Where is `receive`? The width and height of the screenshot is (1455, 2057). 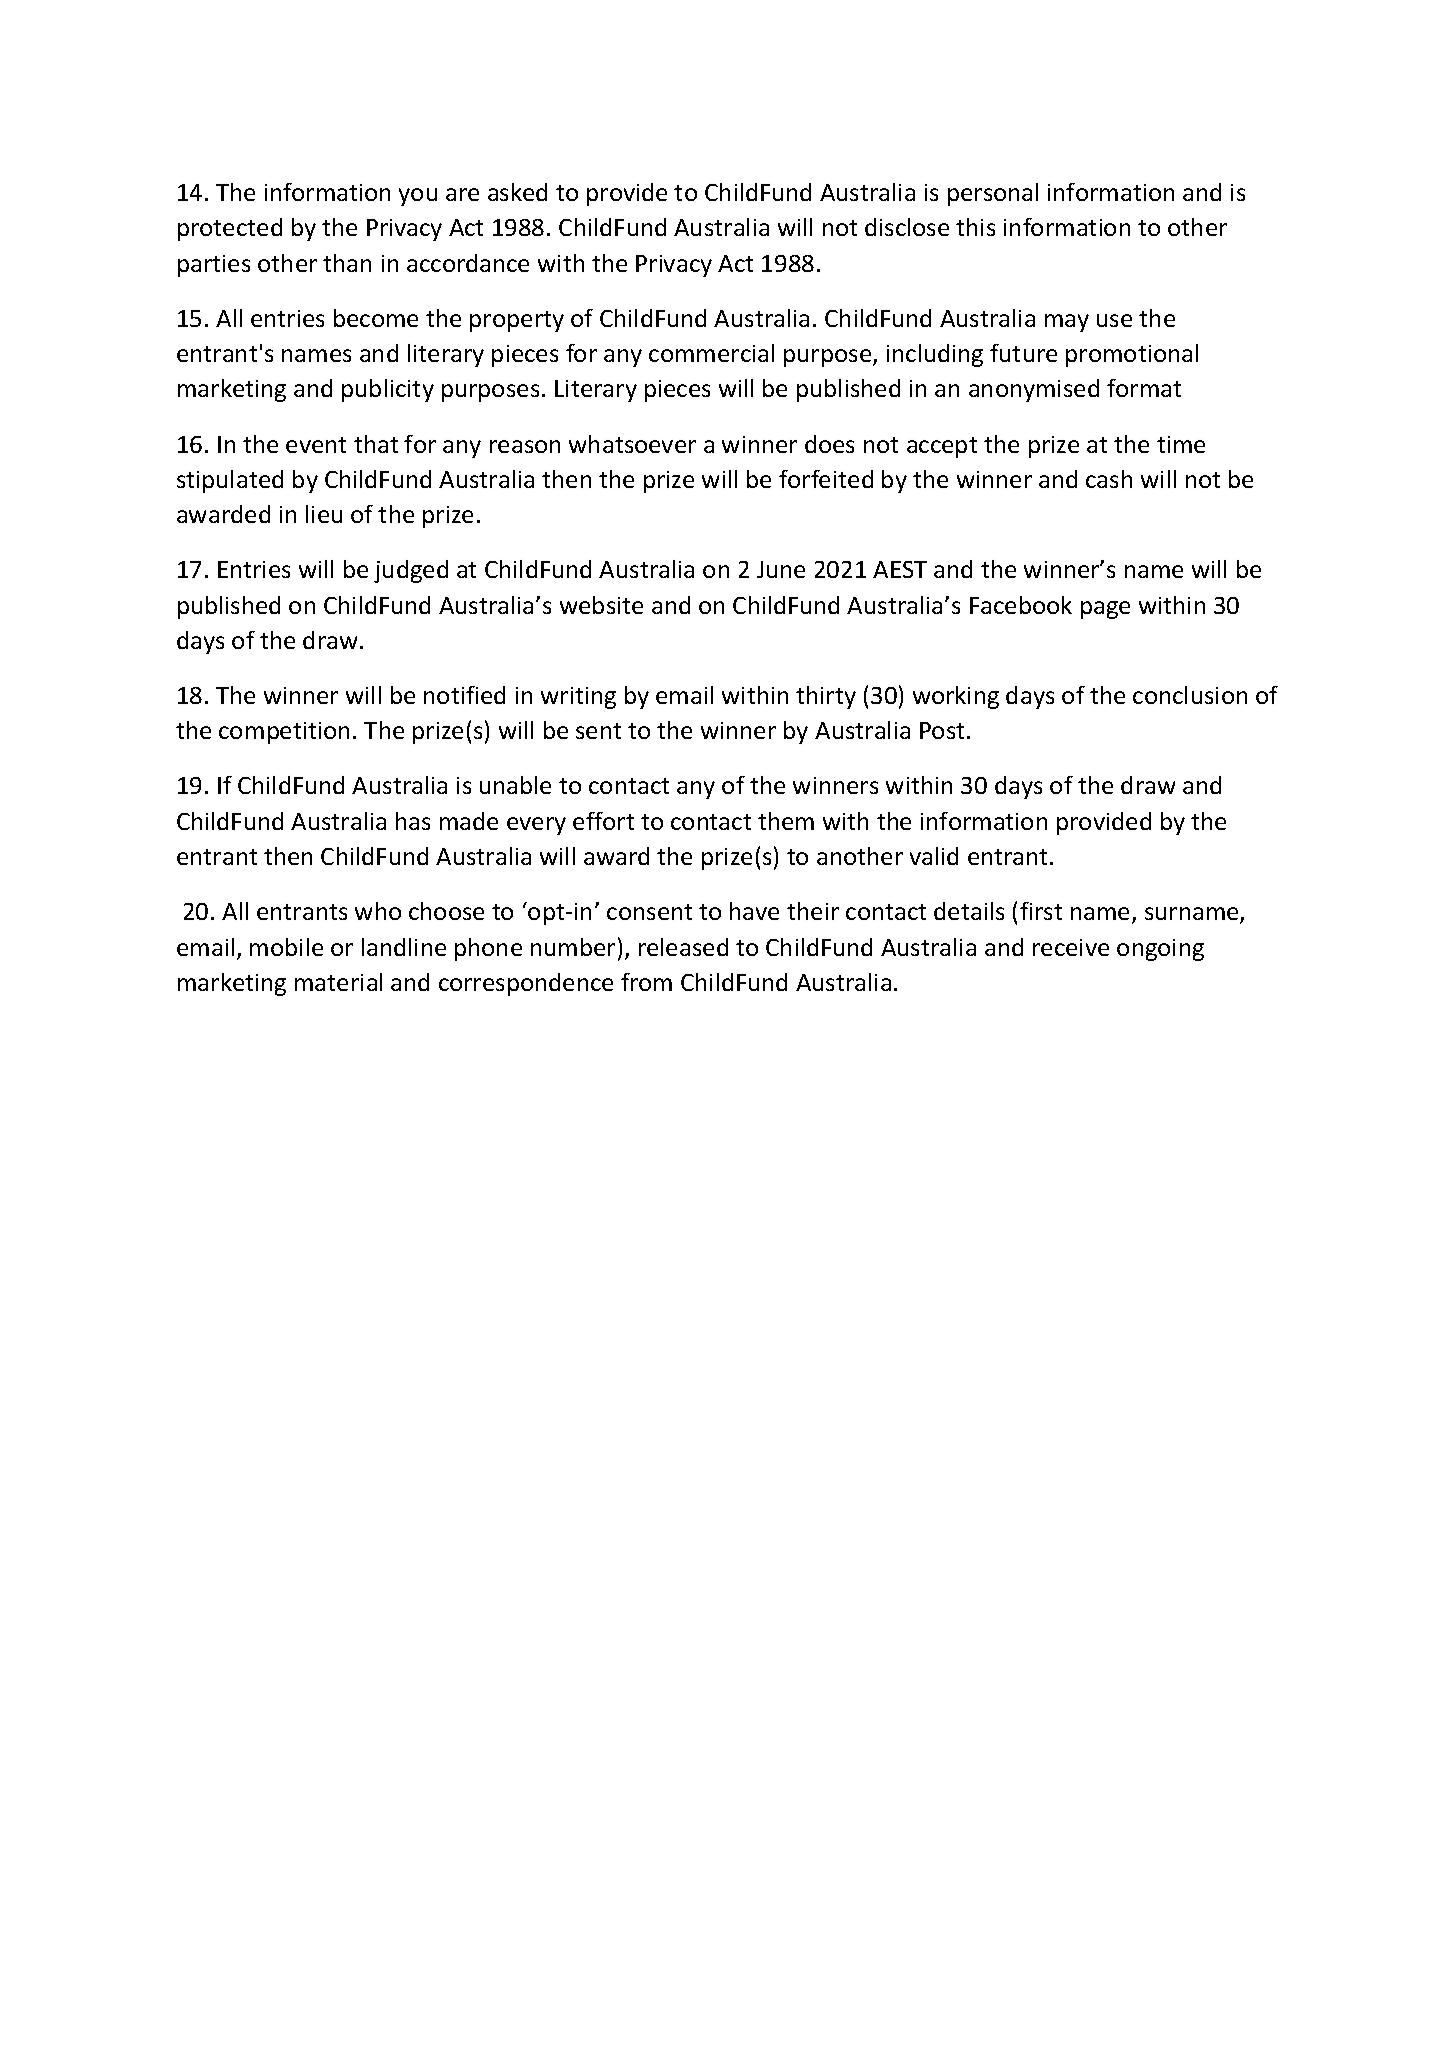 receive is located at coordinates (1071, 947).
